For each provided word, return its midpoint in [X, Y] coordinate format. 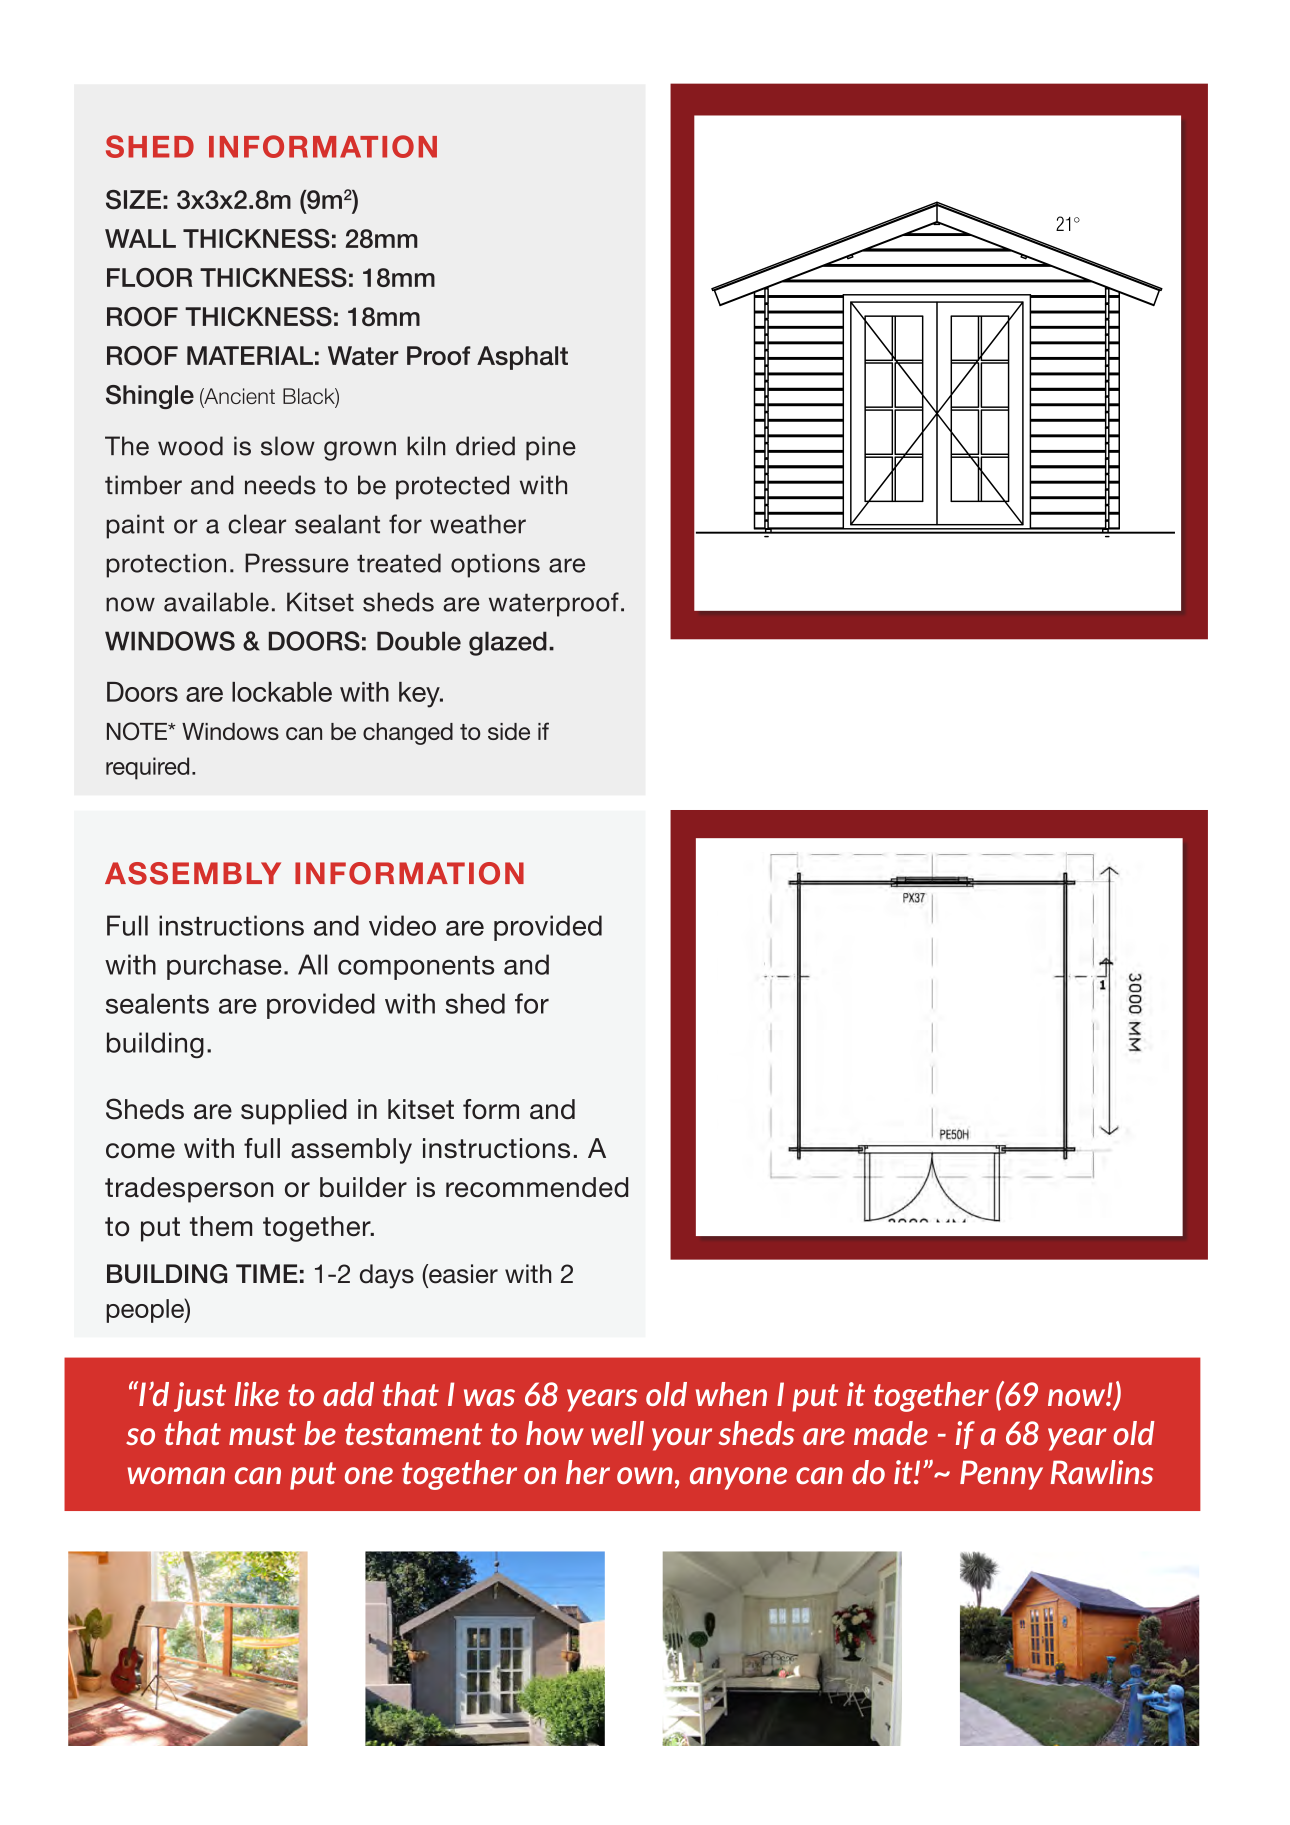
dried [485, 446]
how [555, 1433]
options [495, 565]
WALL [140, 238]
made [891, 1433]
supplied [294, 1112]
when [731, 1394]
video [402, 925]
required [147, 768]
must [262, 1434]
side [509, 731]
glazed [508, 643]
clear [257, 524]
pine [551, 448]
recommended [537, 1187]
